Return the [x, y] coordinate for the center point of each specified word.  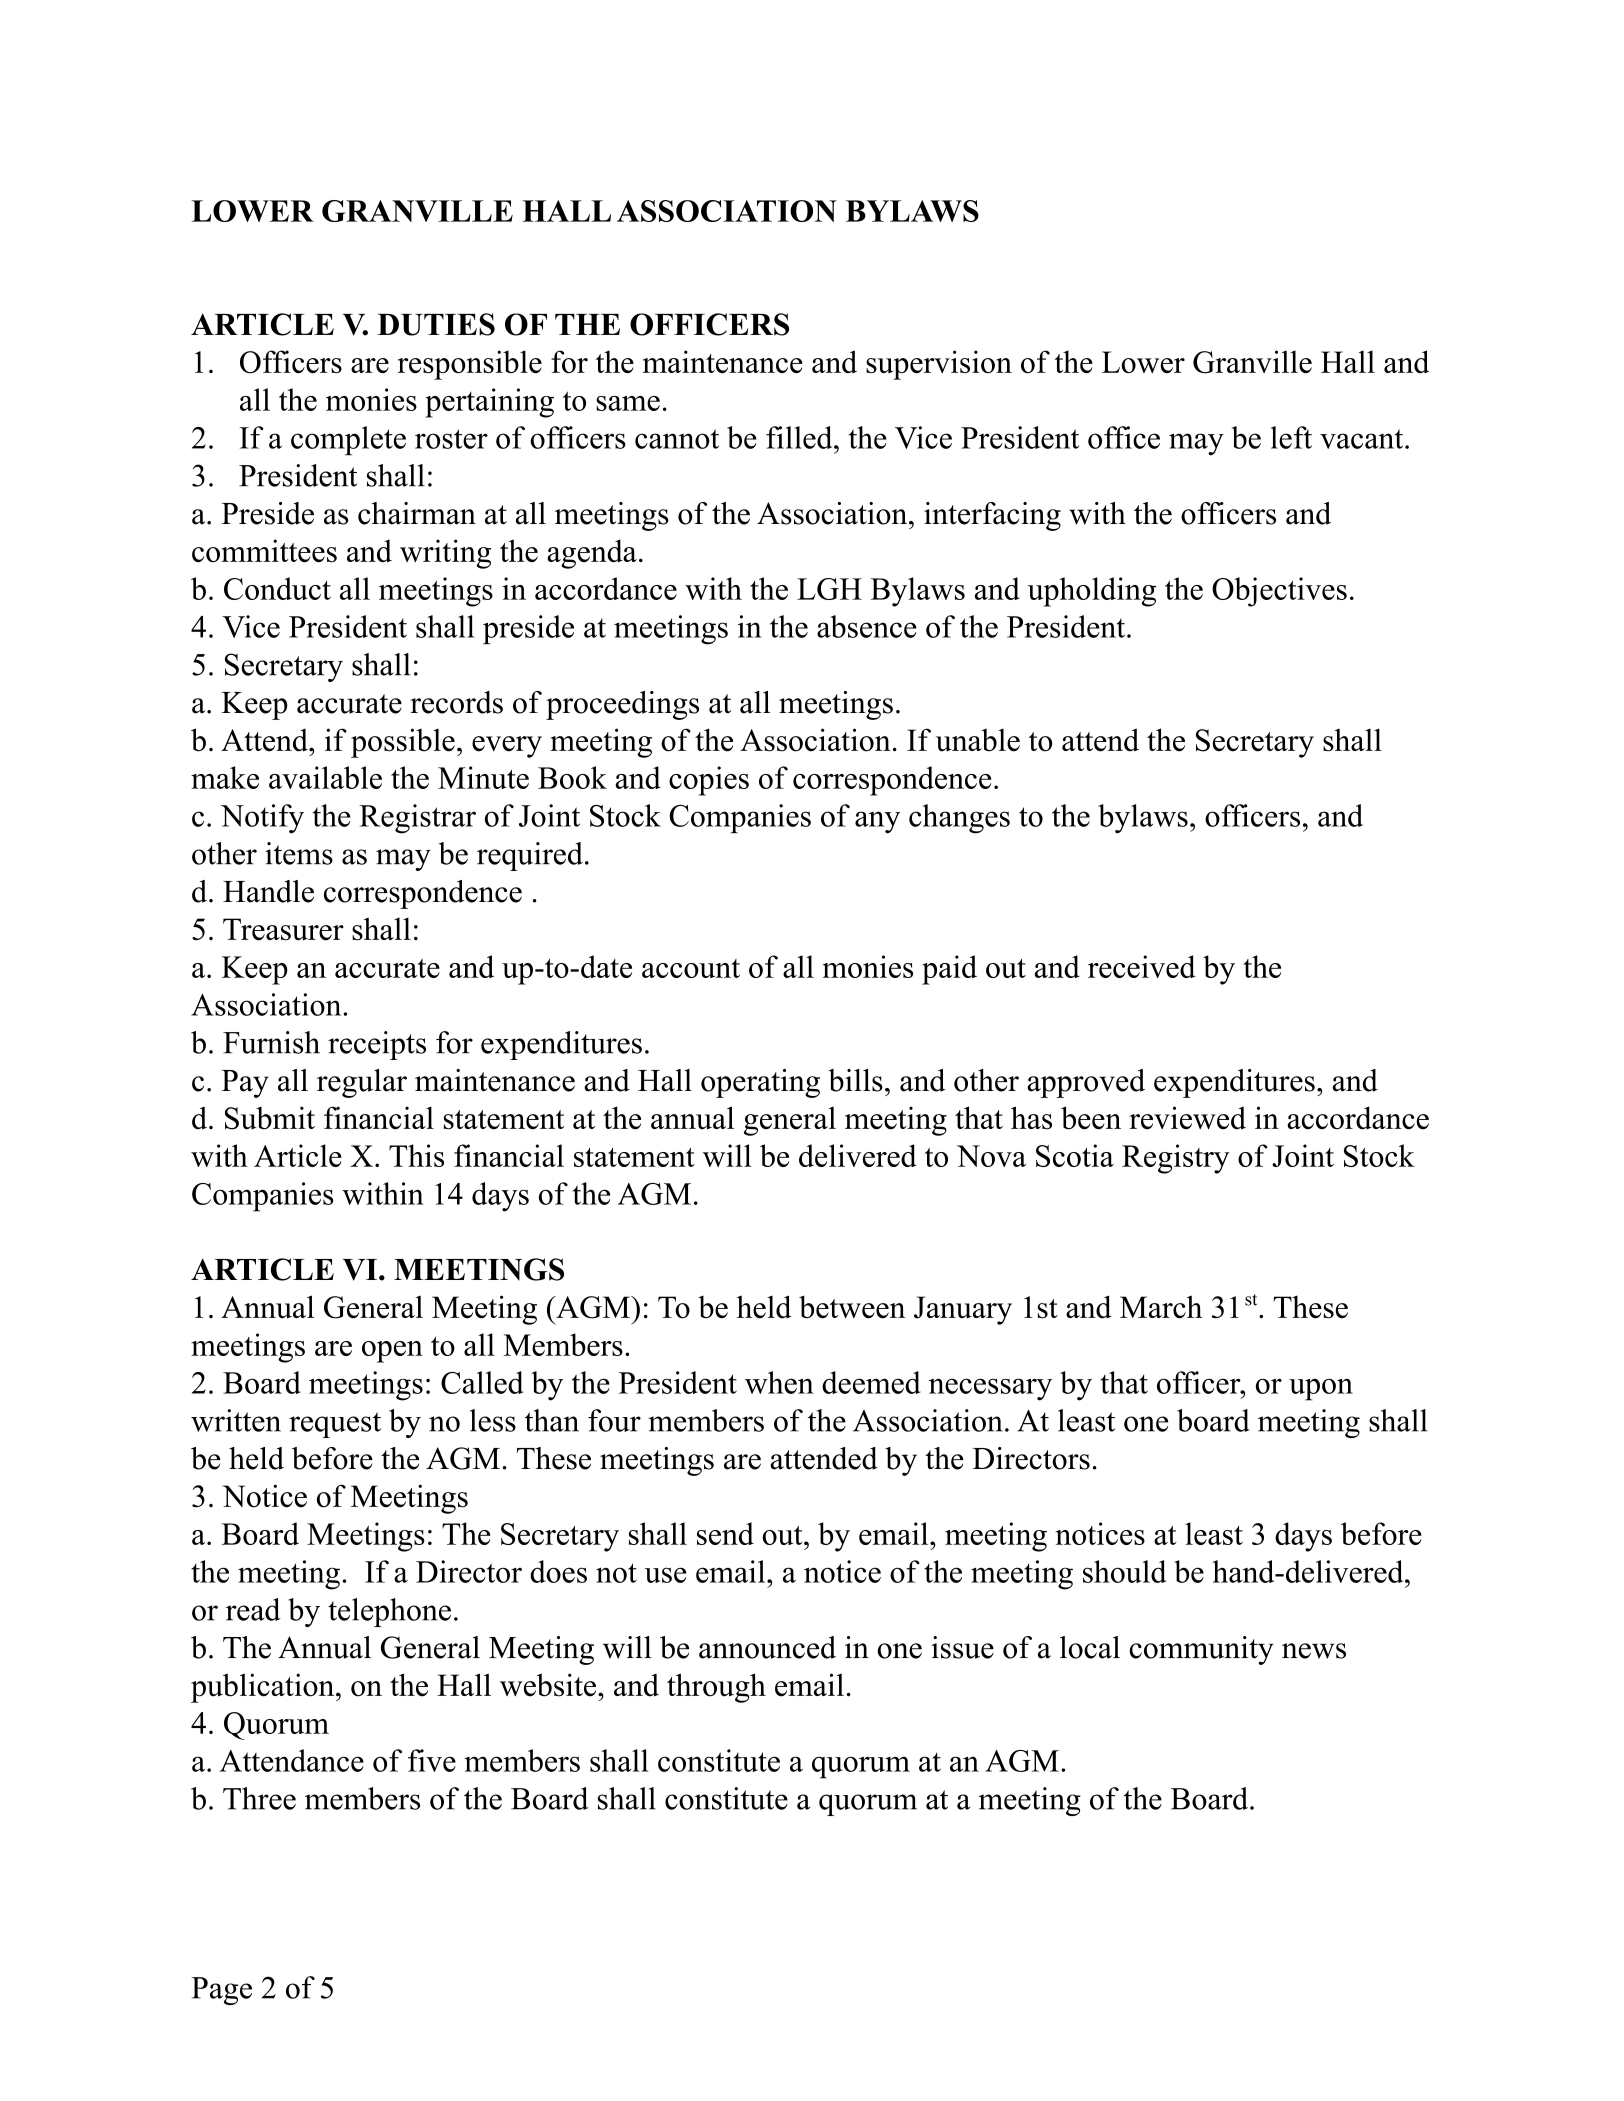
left [1291, 437]
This [416, 1155]
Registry [1176, 1159]
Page [221, 1991]
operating [760, 1083]
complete [348, 440]
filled [800, 437]
